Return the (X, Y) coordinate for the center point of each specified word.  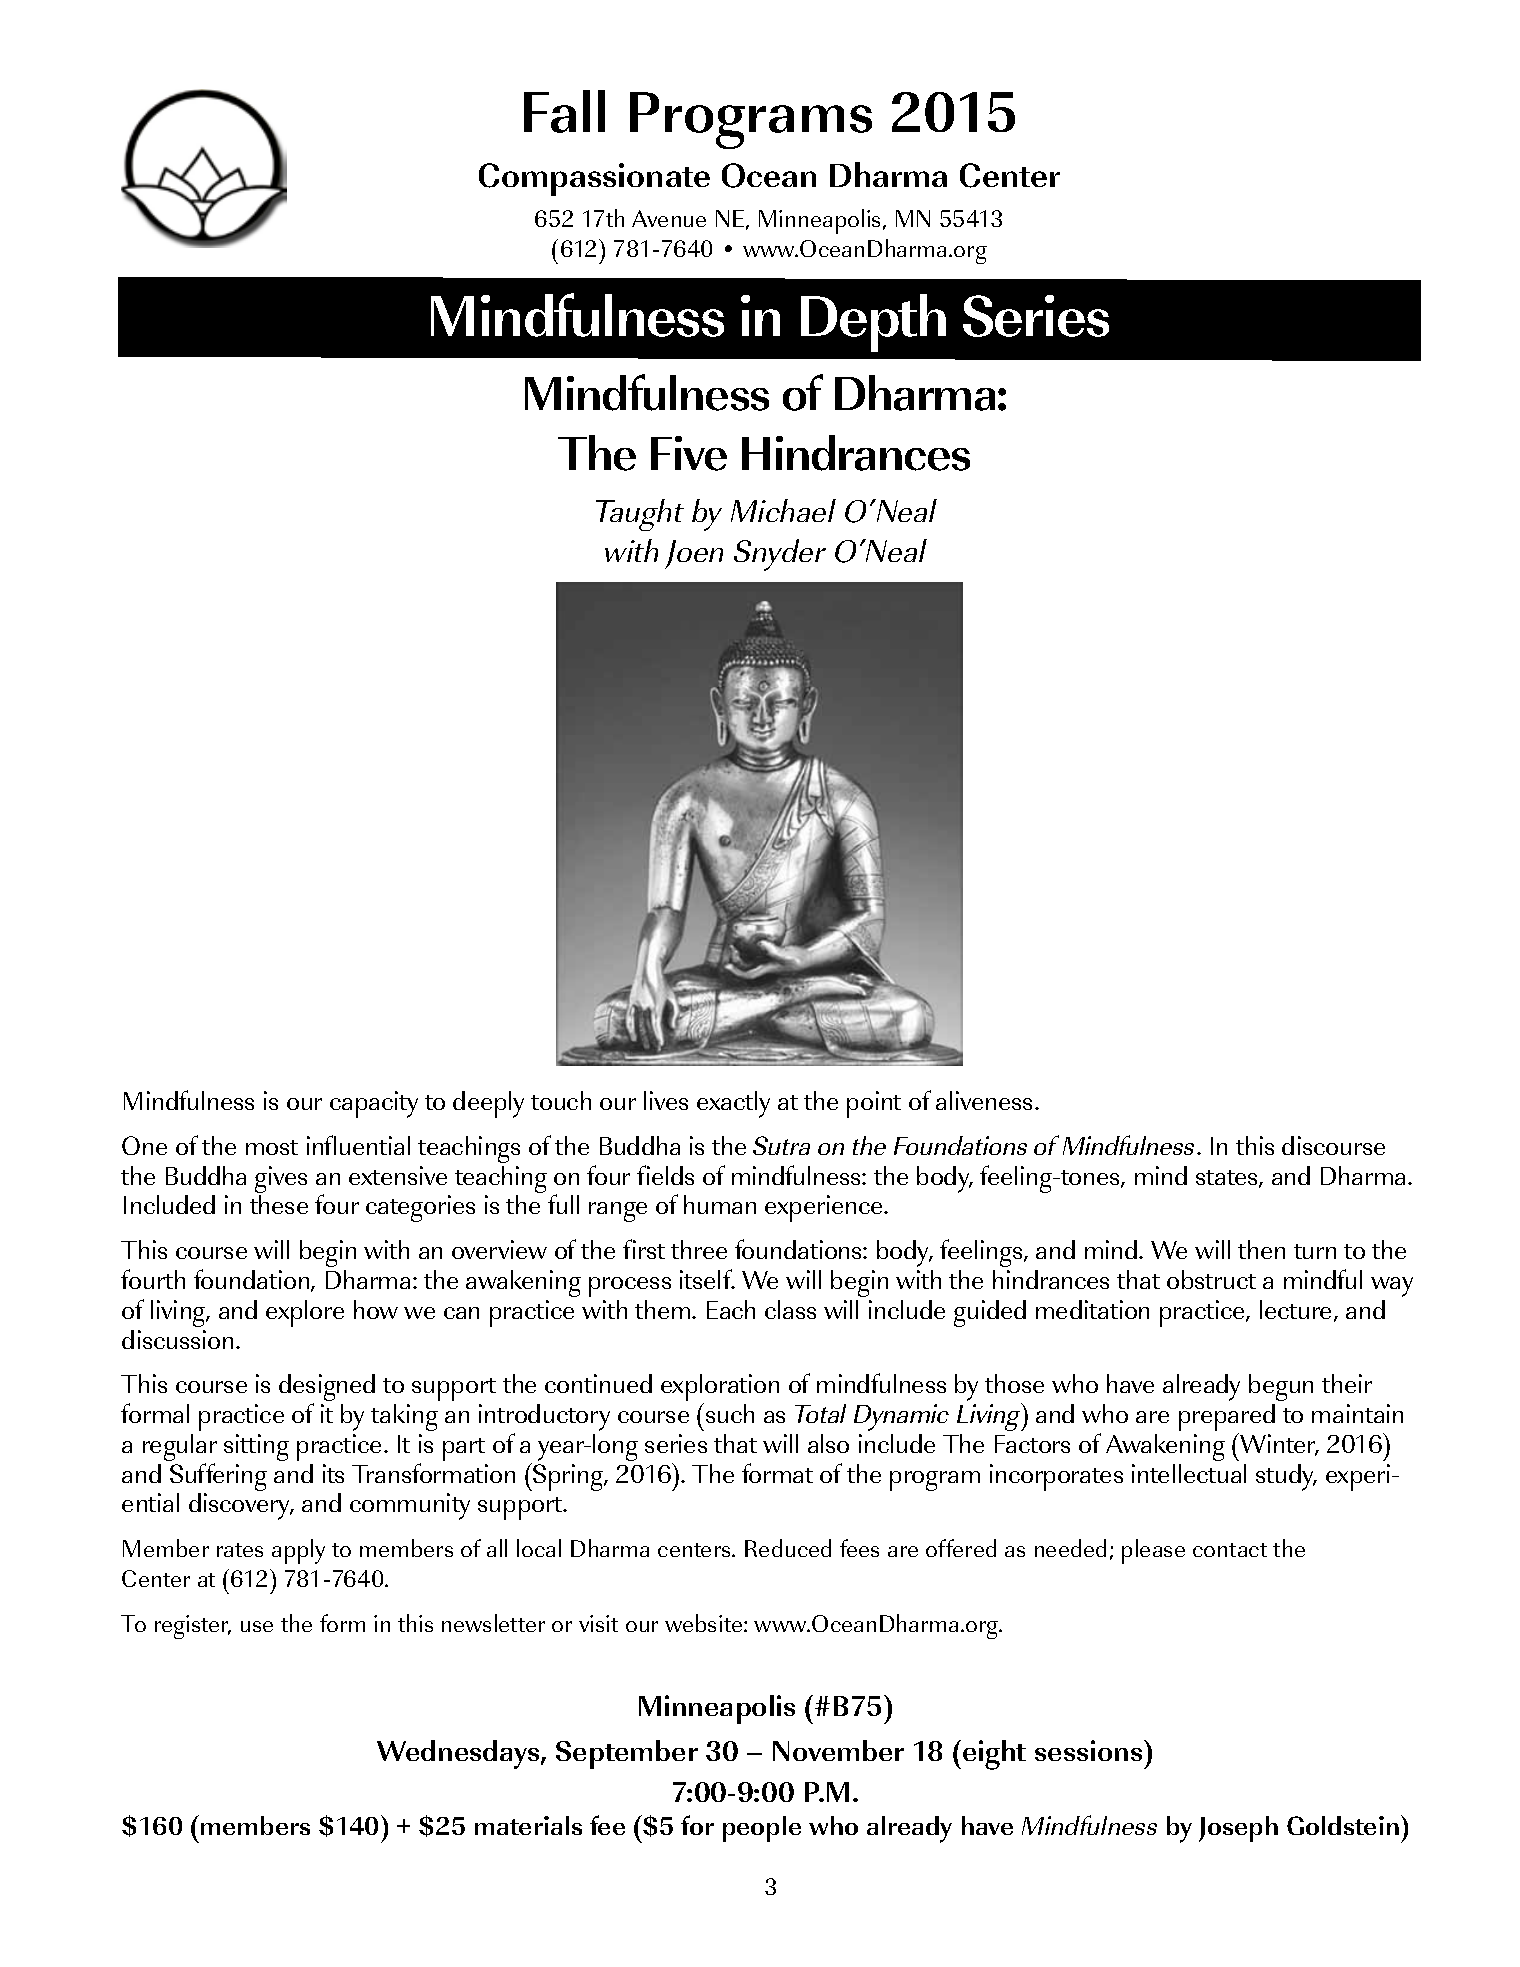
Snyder (780, 555)
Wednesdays (459, 1754)
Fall (564, 111)
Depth (873, 323)
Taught (640, 515)
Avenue (669, 218)
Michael (783, 510)
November (838, 1750)
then (1261, 1249)
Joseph (1238, 1829)
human (720, 1204)
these (279, 1204)
